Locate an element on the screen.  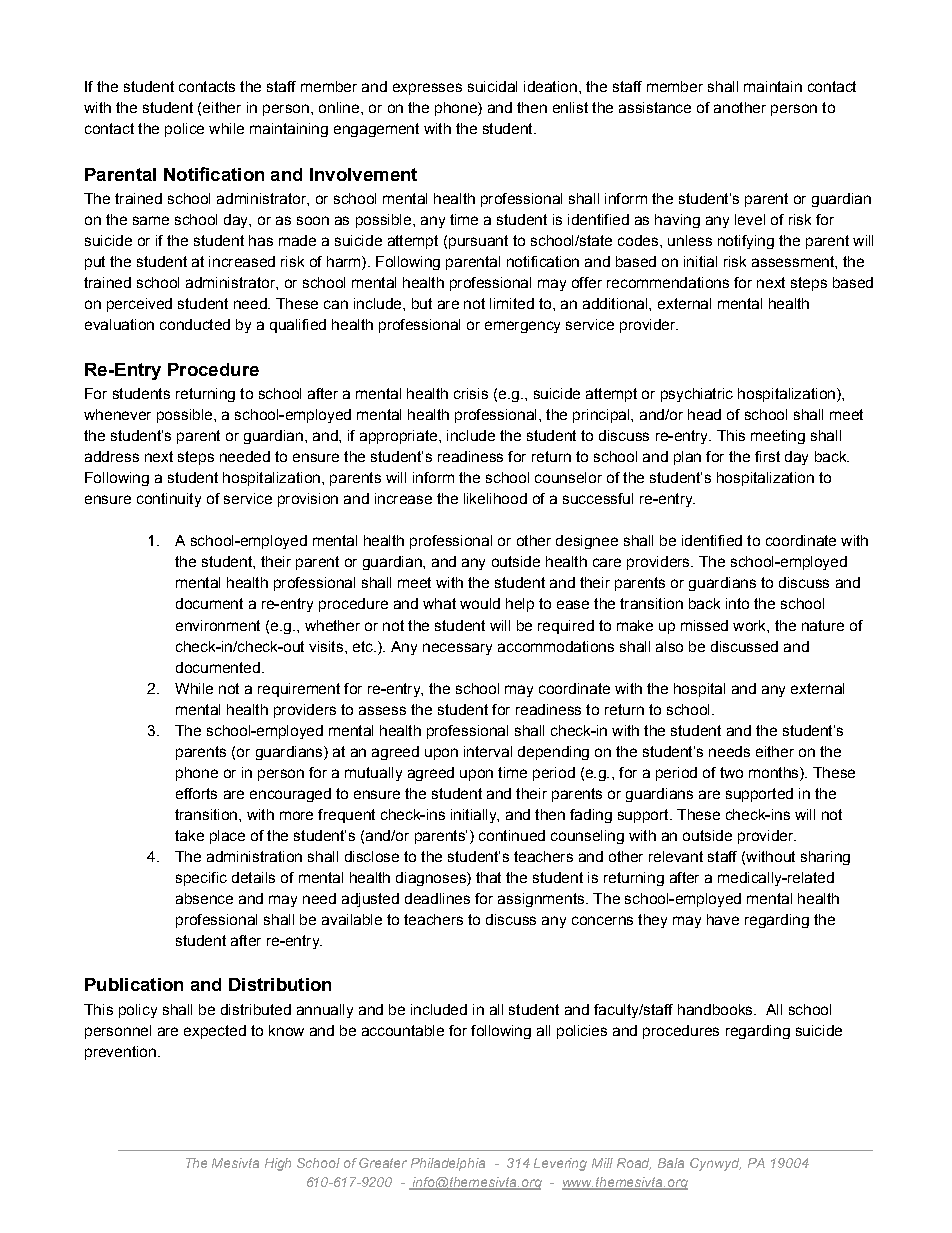
assistance is located at coordinates (655, 107).
